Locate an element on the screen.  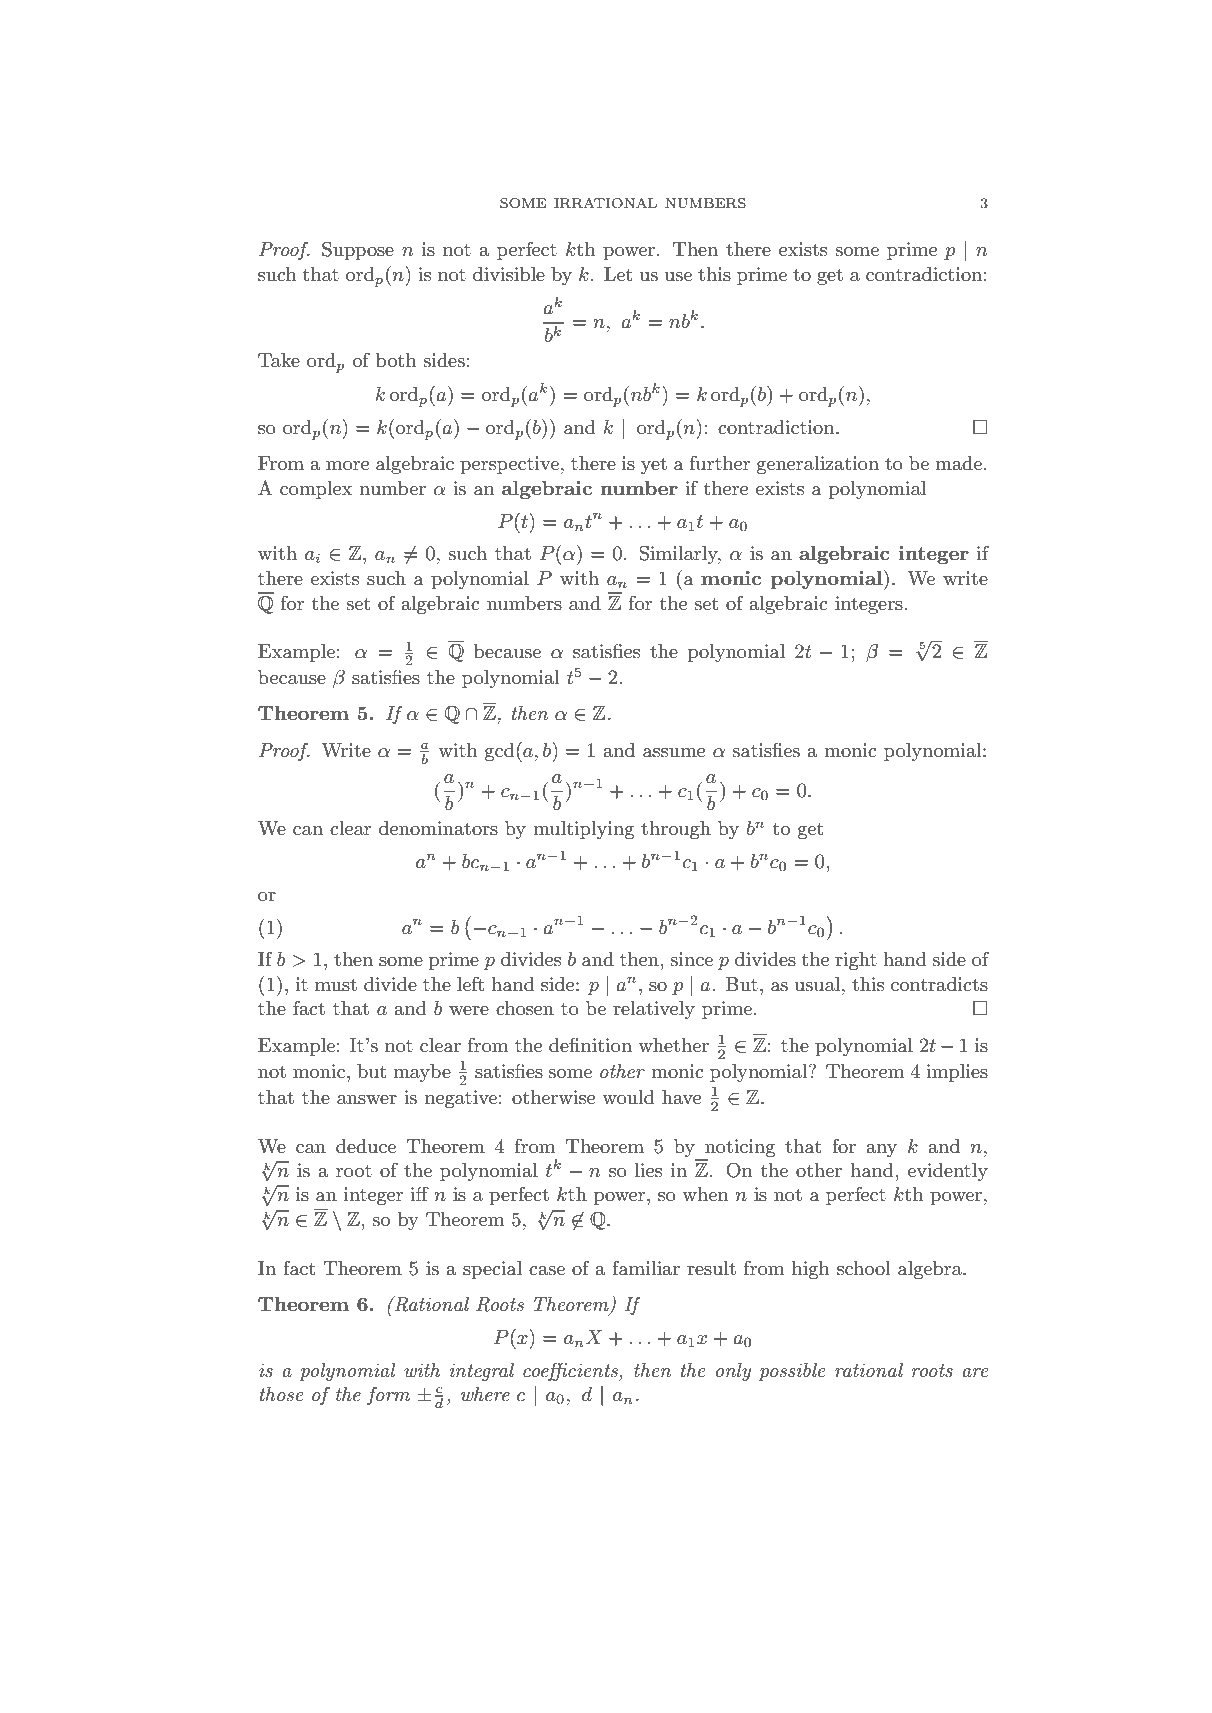
generalization is located at coordinates (818, 465).
